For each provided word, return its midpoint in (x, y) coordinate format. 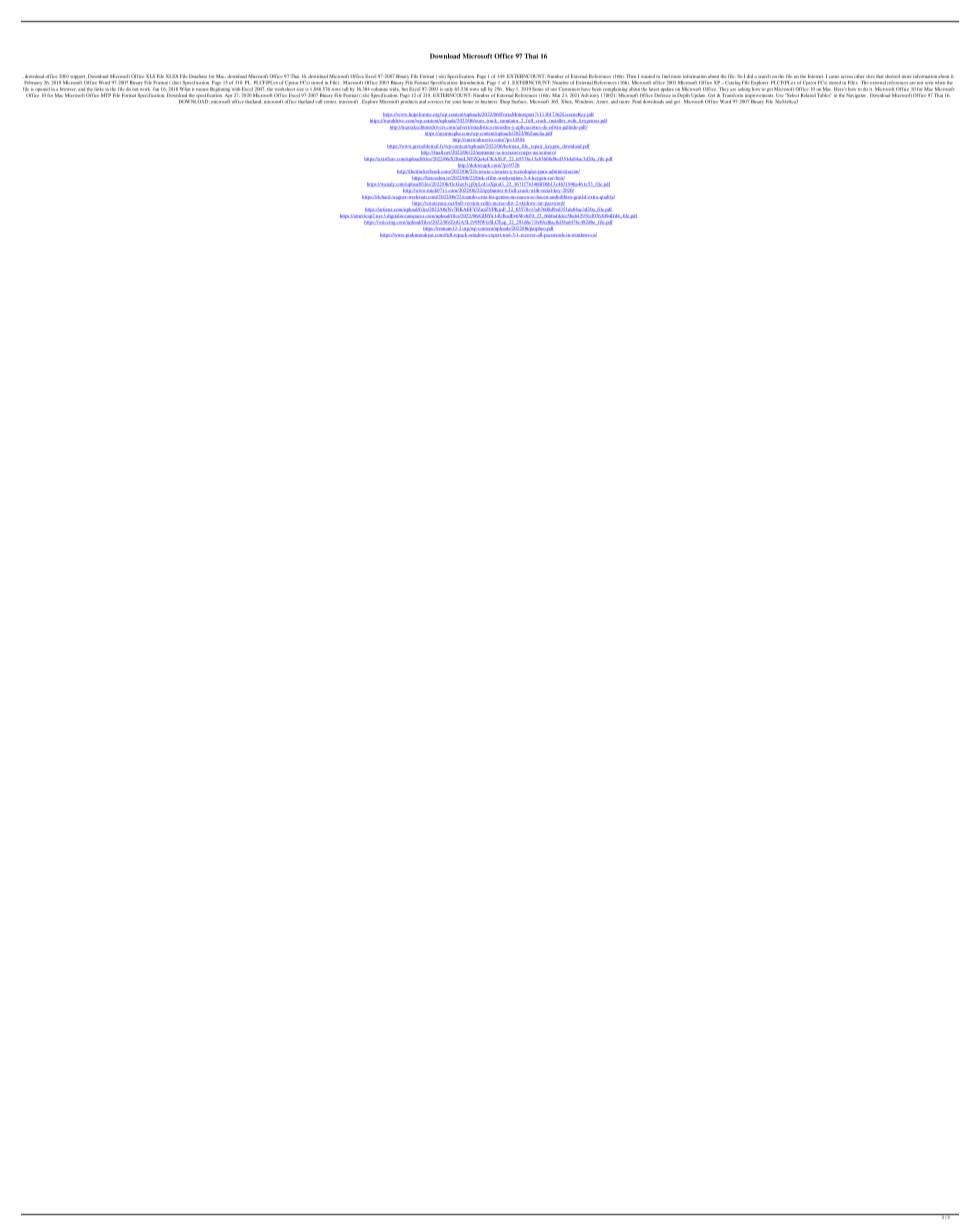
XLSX (172, 76)
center (330, 102)
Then (631, 76)
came (834, 77)
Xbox (567, 102)
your (456, 102)
